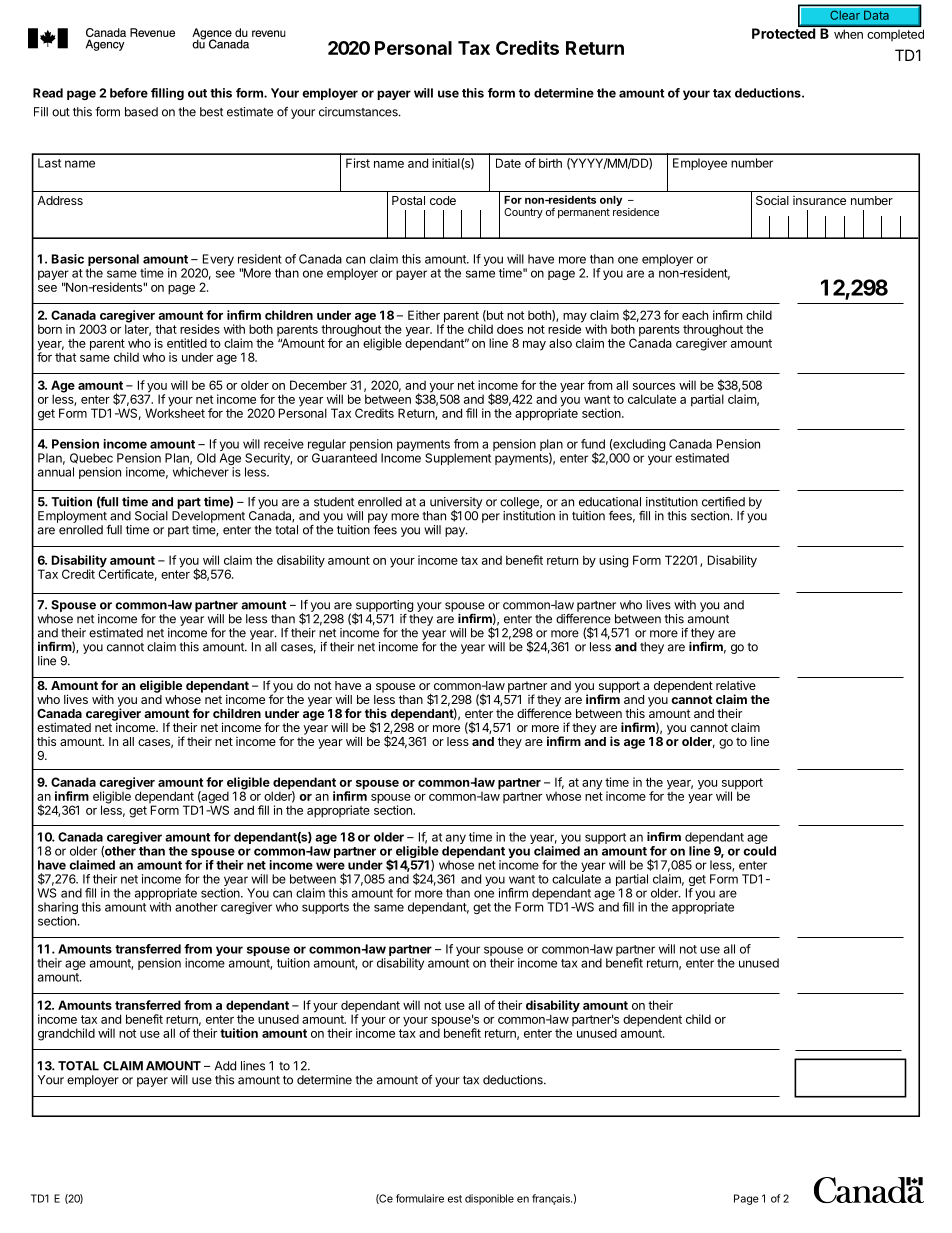 Image resolution: width=952 pixels, height=1233 pixels. What do you see at coordinates (723, 502) in the screenshot?
I see `certified` at bounding box center [723, 502].
